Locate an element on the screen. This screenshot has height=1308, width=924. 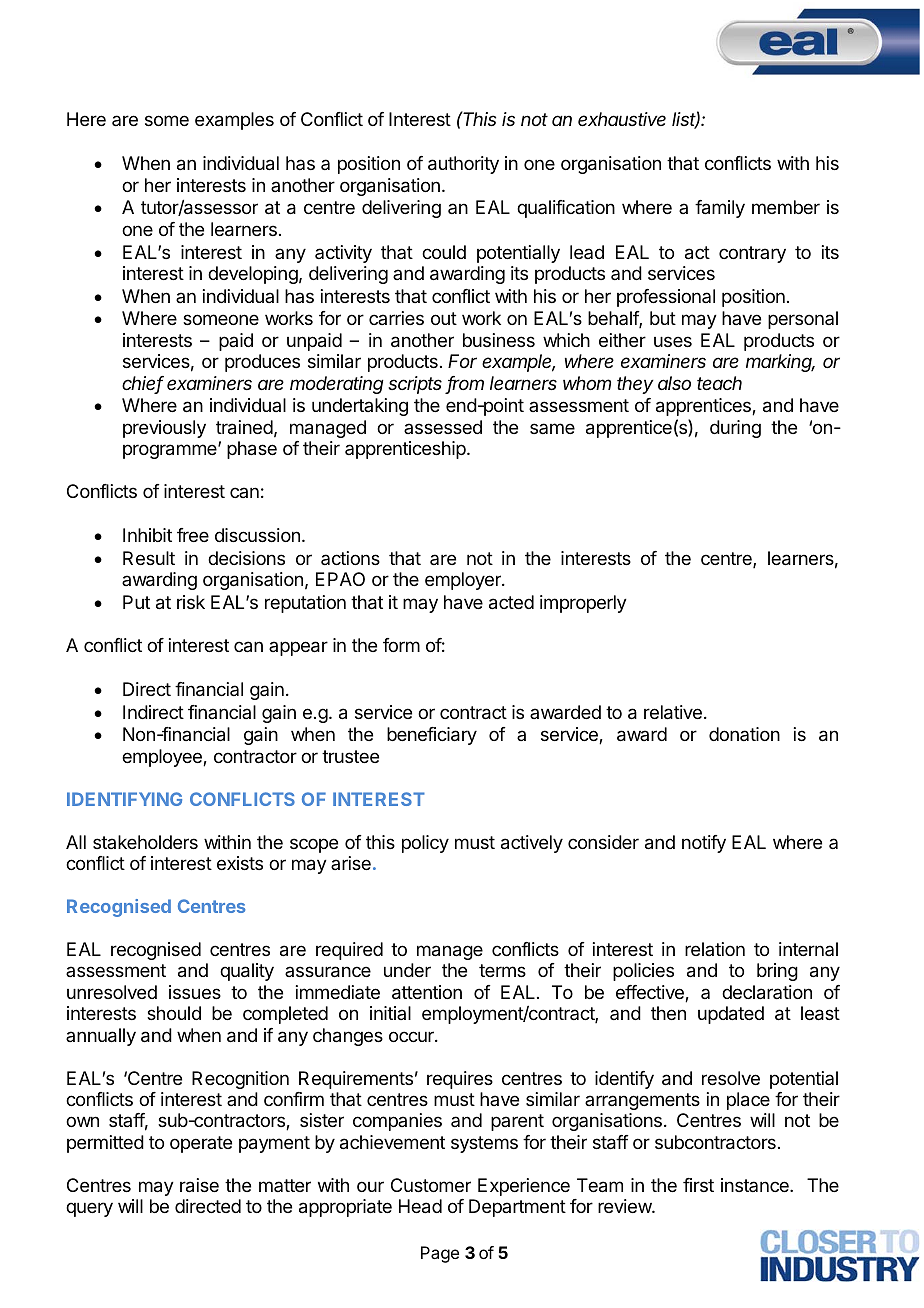
raise is located at coordinates (199, 1185).
